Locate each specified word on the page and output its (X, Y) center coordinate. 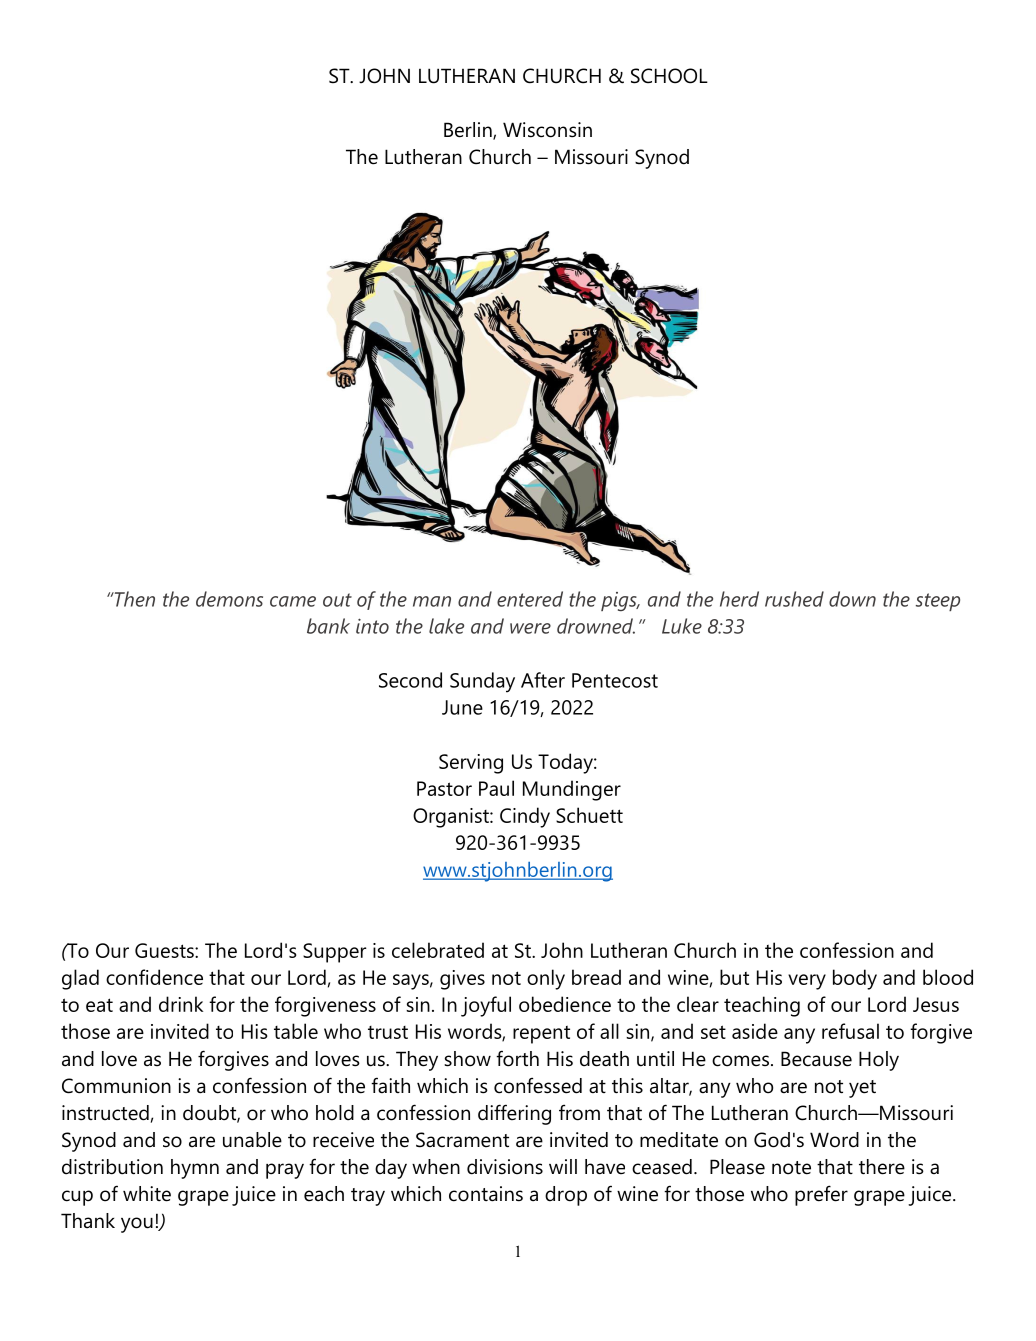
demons (229, 599)
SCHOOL (669, 76)
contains (486, 1194)
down (852, 599)
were (530, 628)
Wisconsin (547, 130)
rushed (794, 599)
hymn (195, 1169)
